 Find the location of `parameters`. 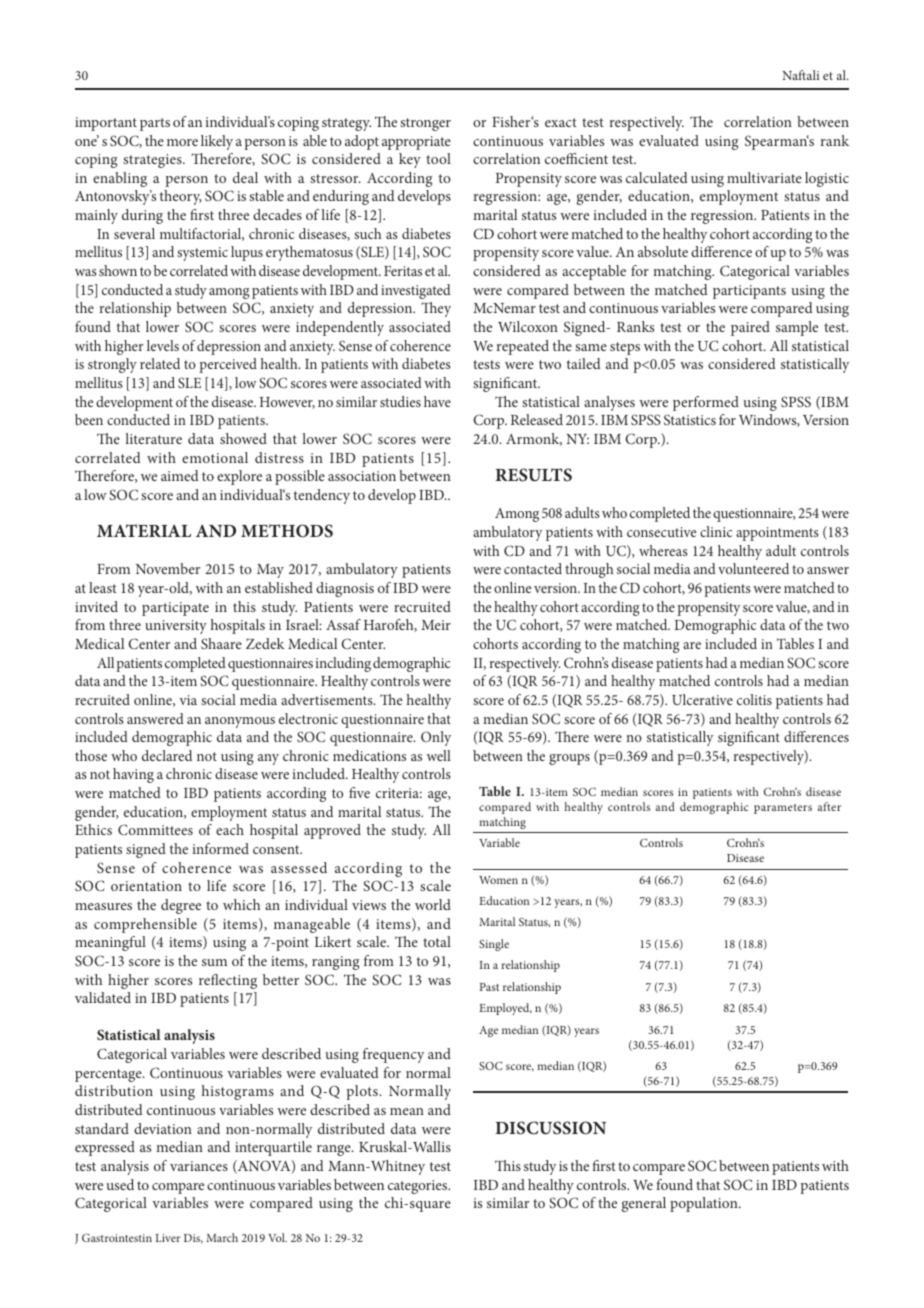

parameters is located at coordinates (783, 809).
